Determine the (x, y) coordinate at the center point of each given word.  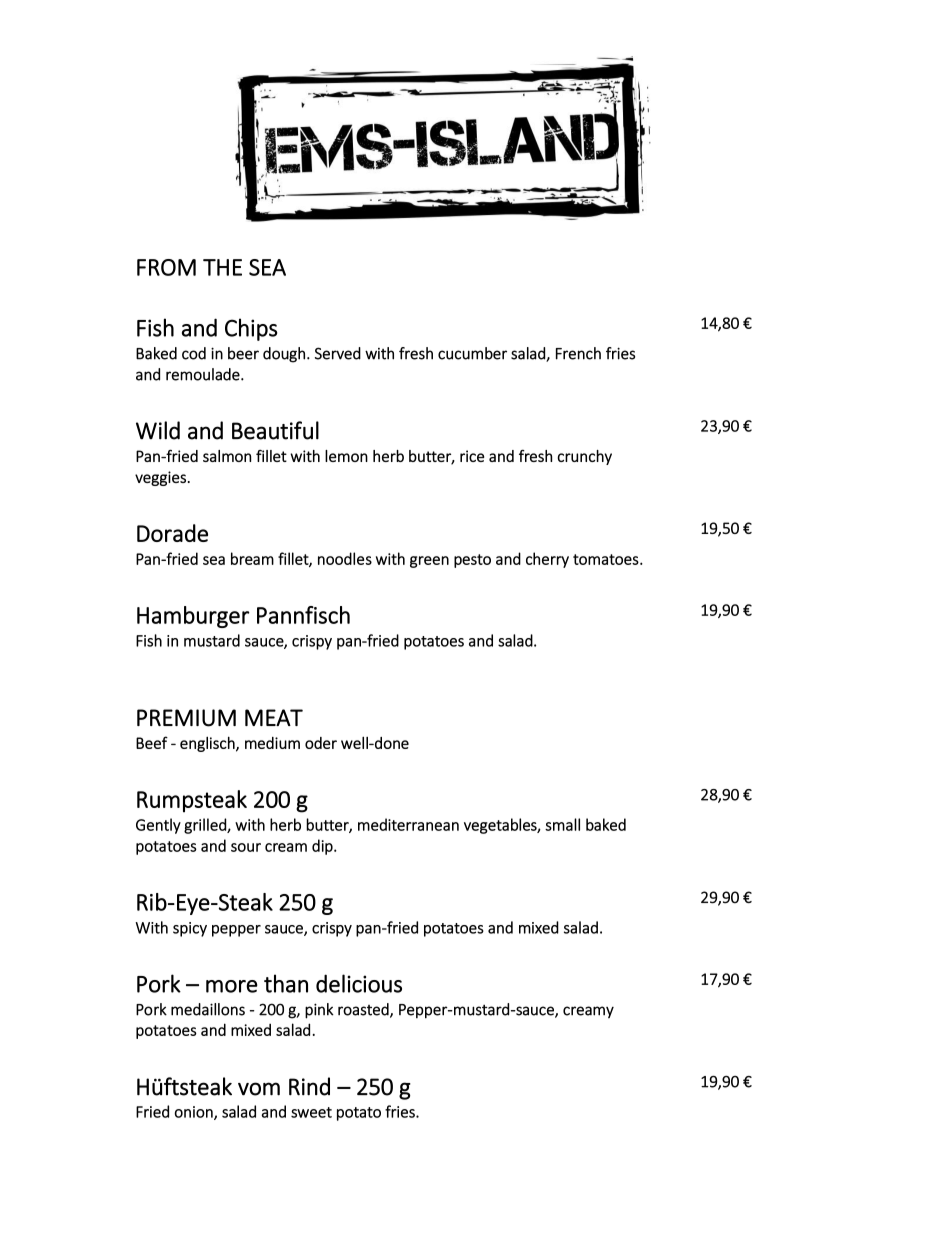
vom (259, 1089)
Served (338, 353)
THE (222, 267)
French (578, 353)
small (562, 824)
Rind (309, 1086)
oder (321, 743)
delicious (359, 983)
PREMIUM (186, 718)
